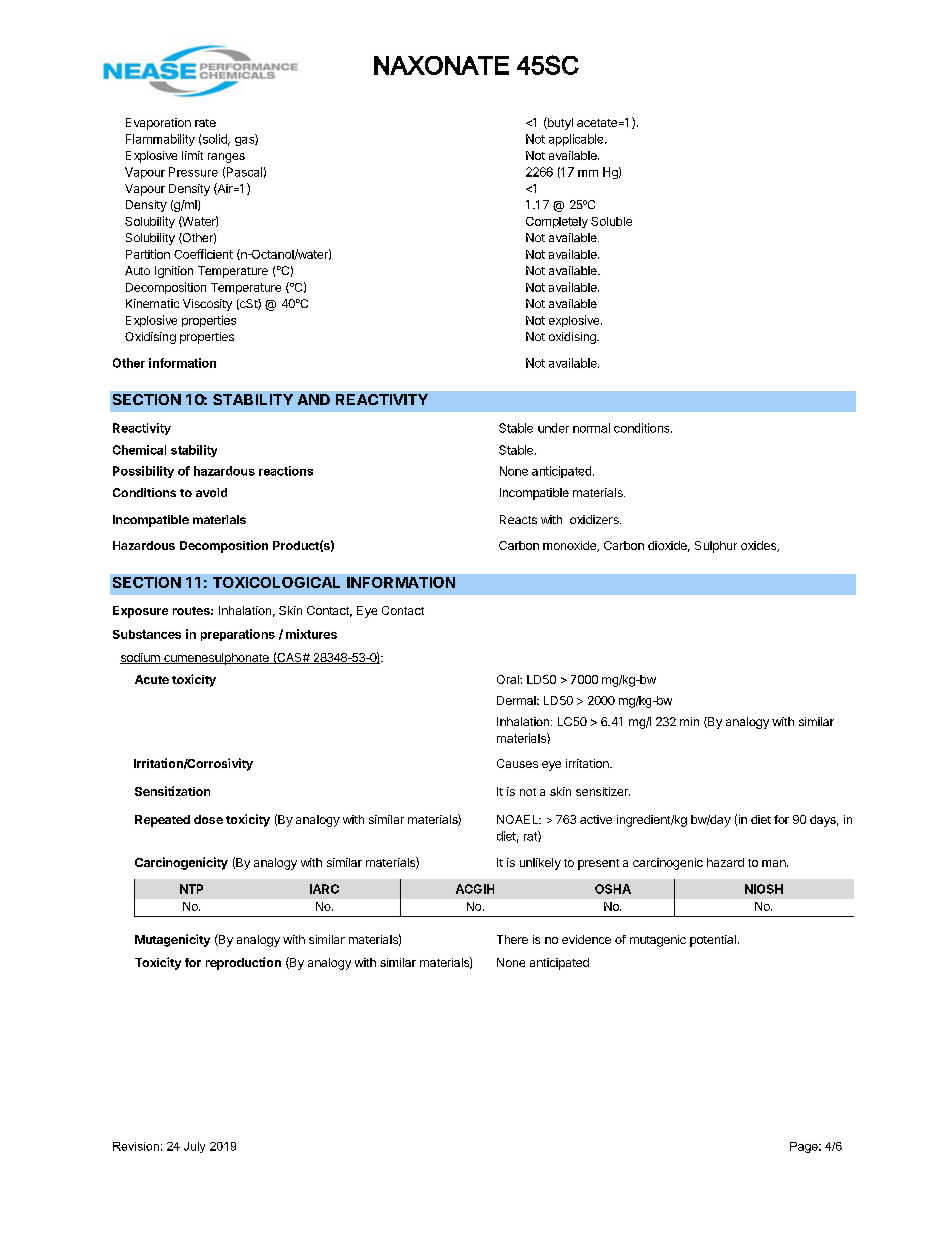  Describe the element at coordinates (557, 222) in the screenshot. I see `Completely` at that location.
